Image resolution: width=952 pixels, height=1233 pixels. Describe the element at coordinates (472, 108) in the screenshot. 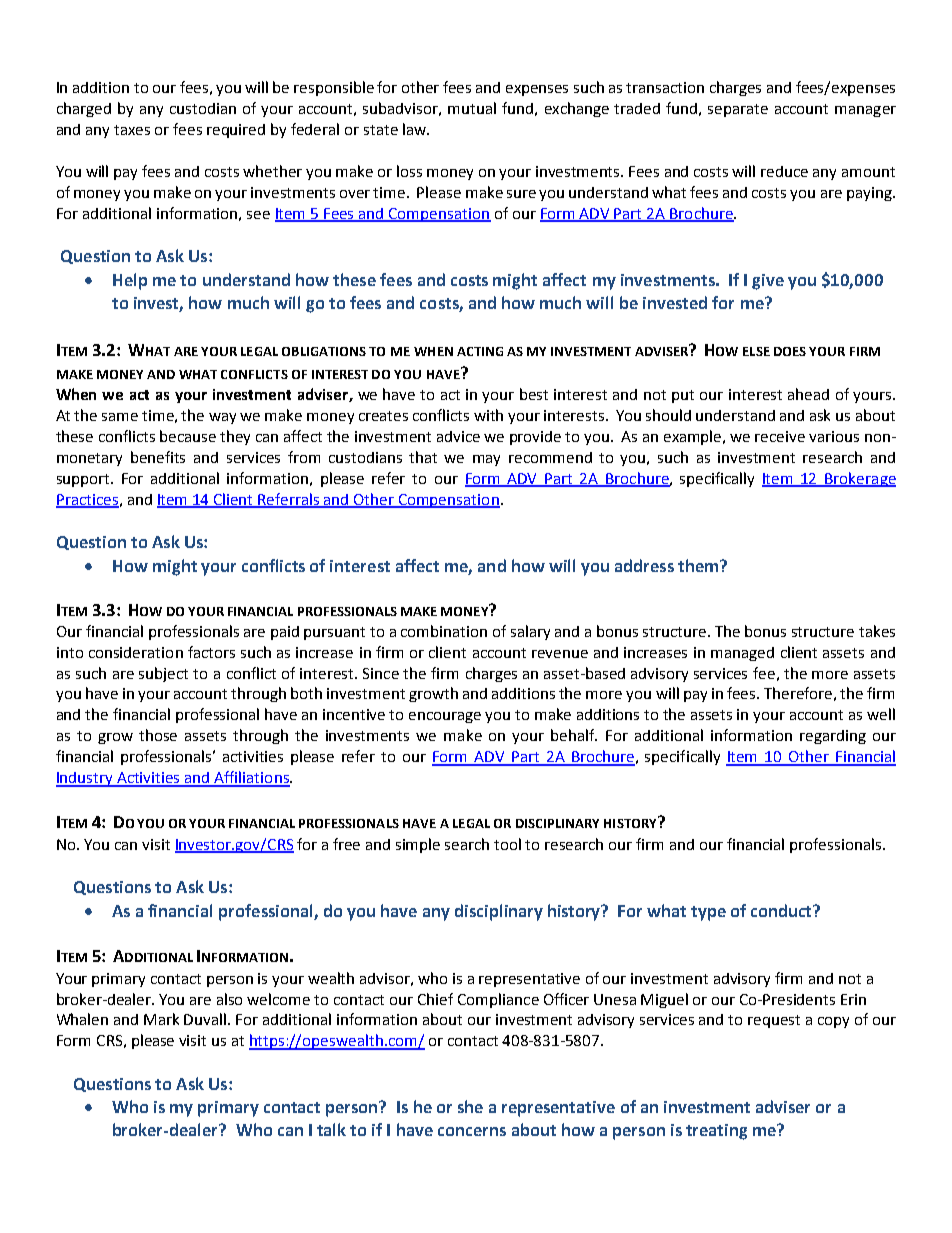

I see `mutual` at that location.
